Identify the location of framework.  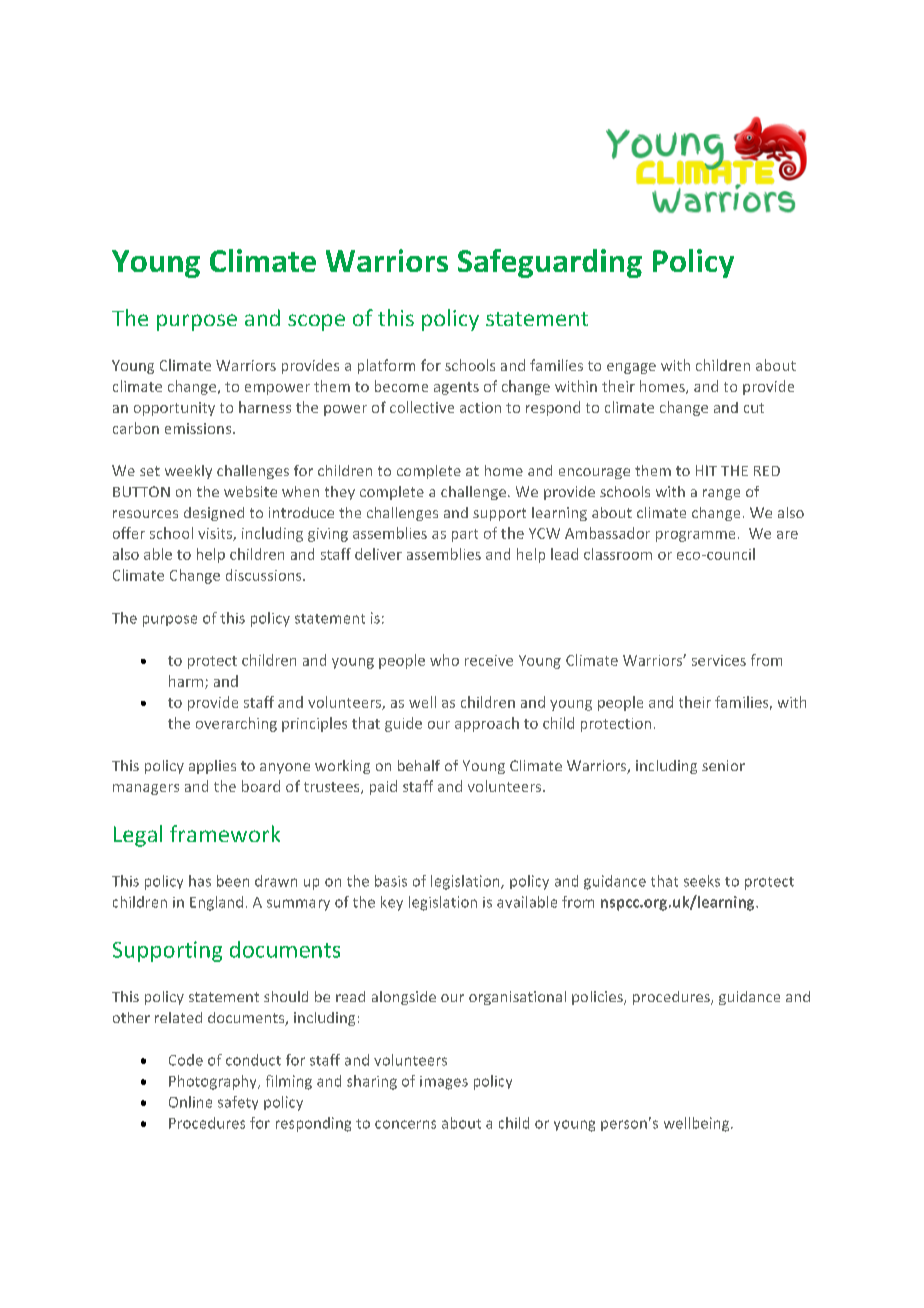
(225, 833).
